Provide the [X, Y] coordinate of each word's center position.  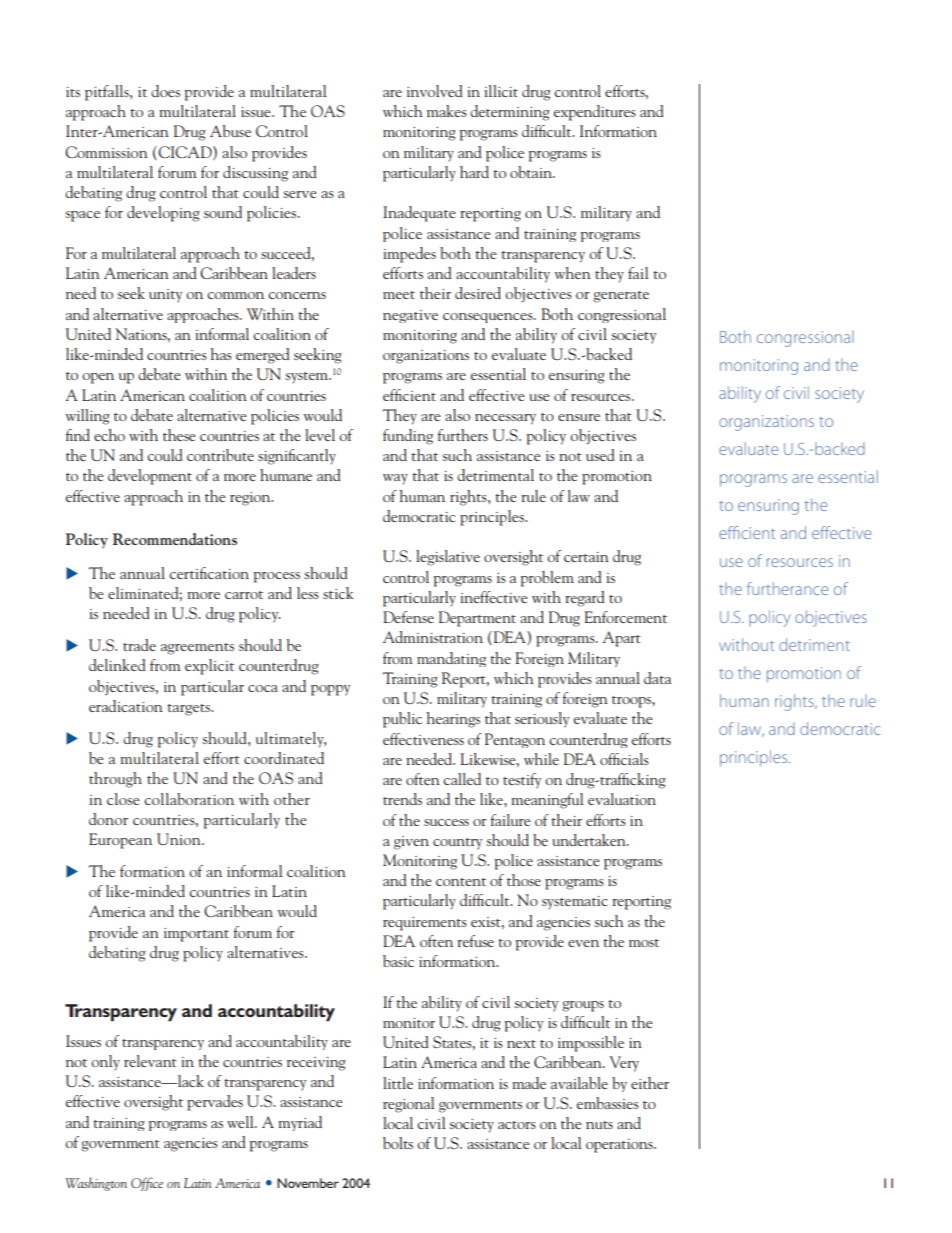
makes [447, 111]
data [657, 678]
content [461, 882]
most [644, 943]
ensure [579, 417]
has [221, 354]
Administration [433, 637]
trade [139, 645]
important [196, 935]
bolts [398, 1143]
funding [408, 437]
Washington [96, 1184]
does [165, 91]
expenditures [594, 113]
